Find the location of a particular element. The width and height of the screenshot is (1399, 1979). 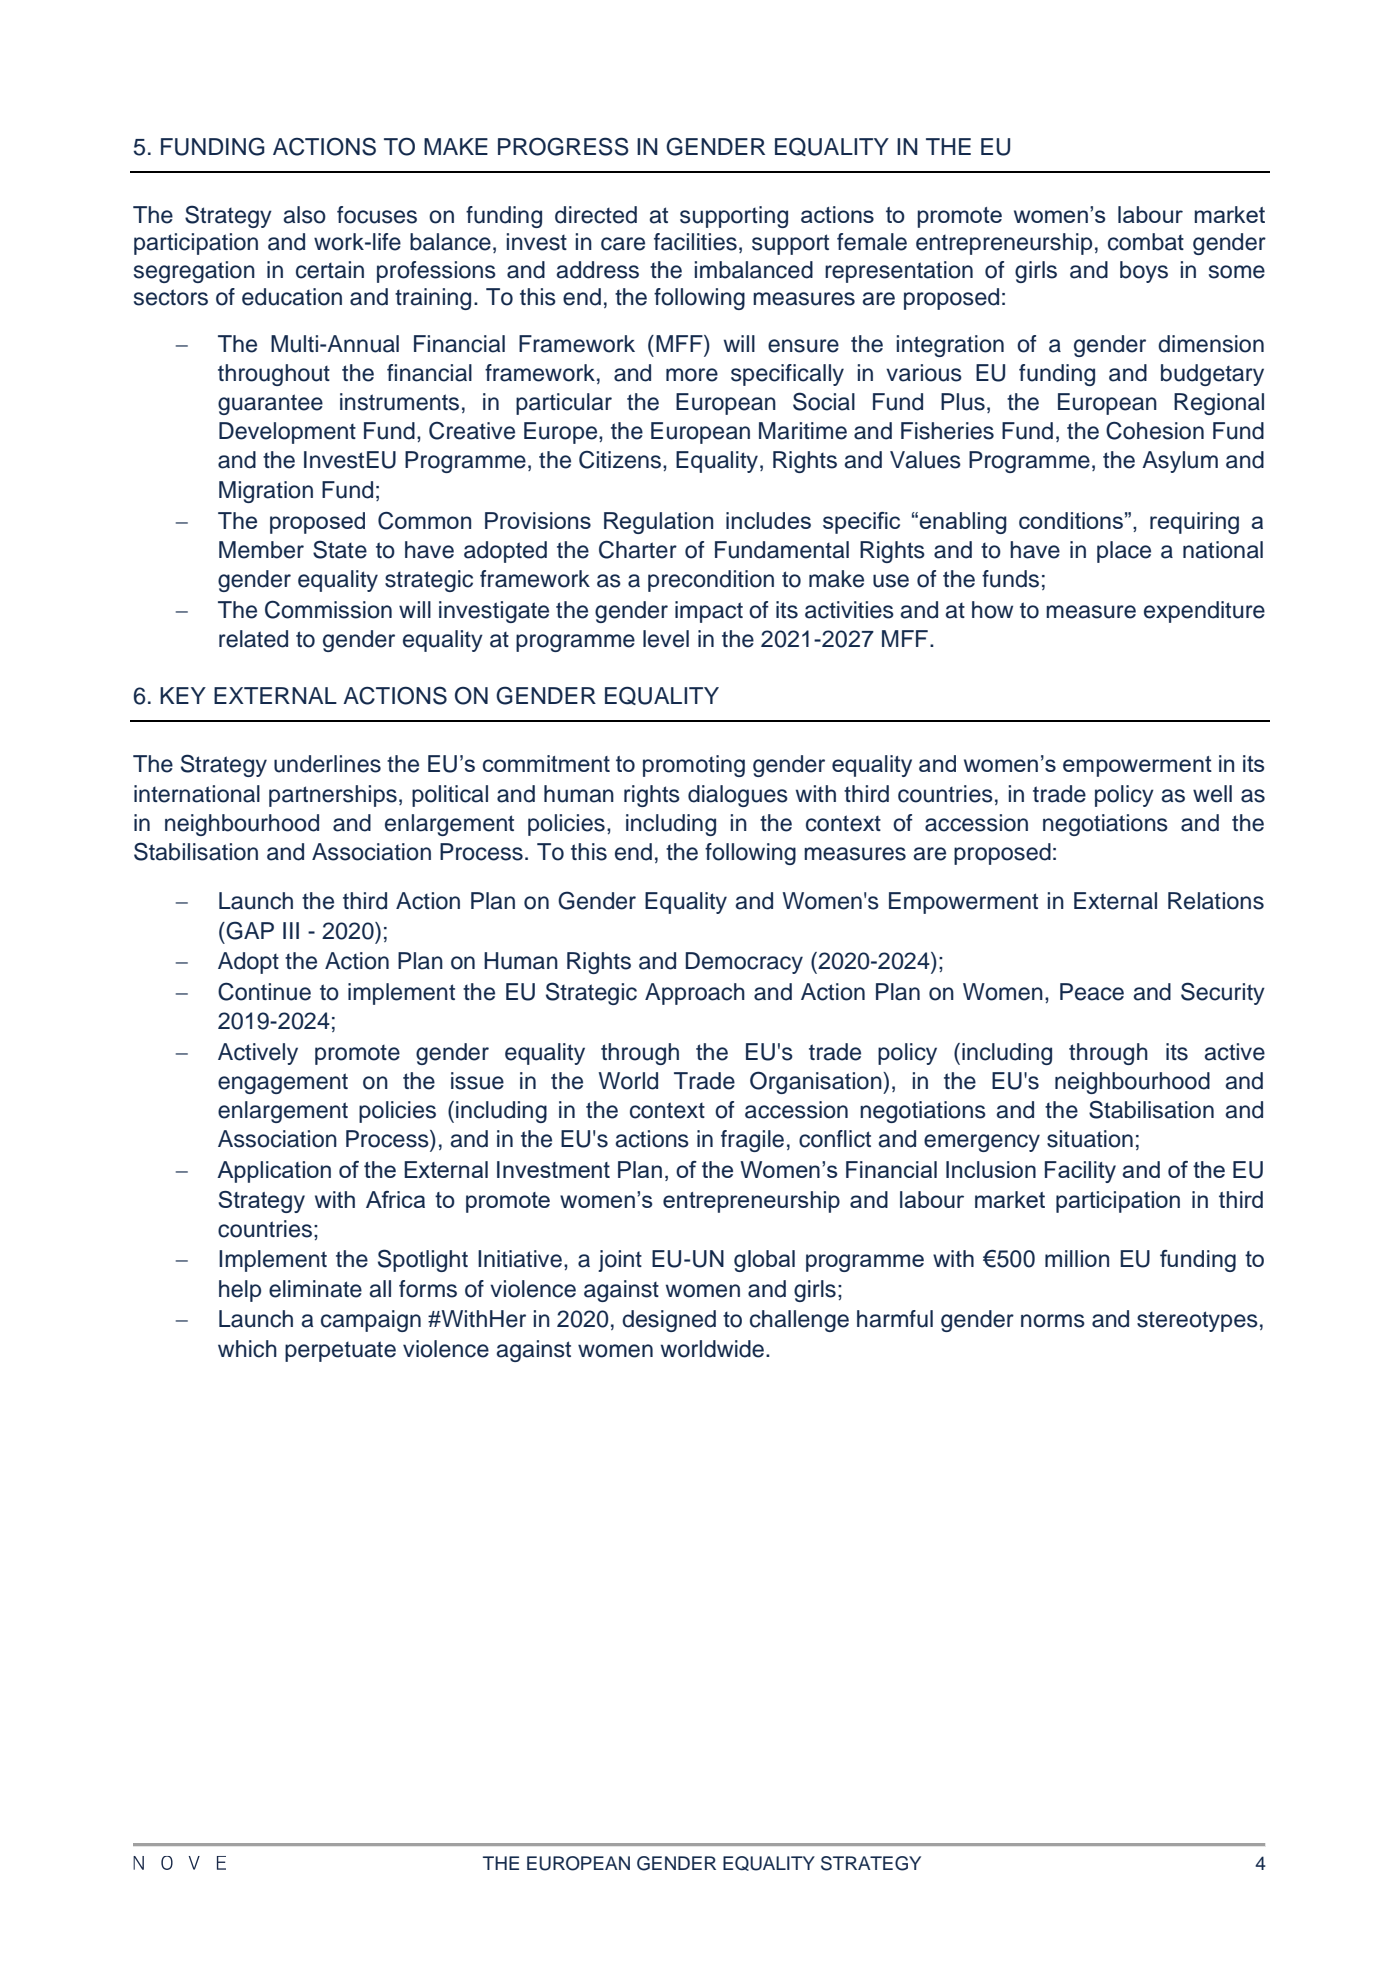

place is located at coordinates (1124, 552).
